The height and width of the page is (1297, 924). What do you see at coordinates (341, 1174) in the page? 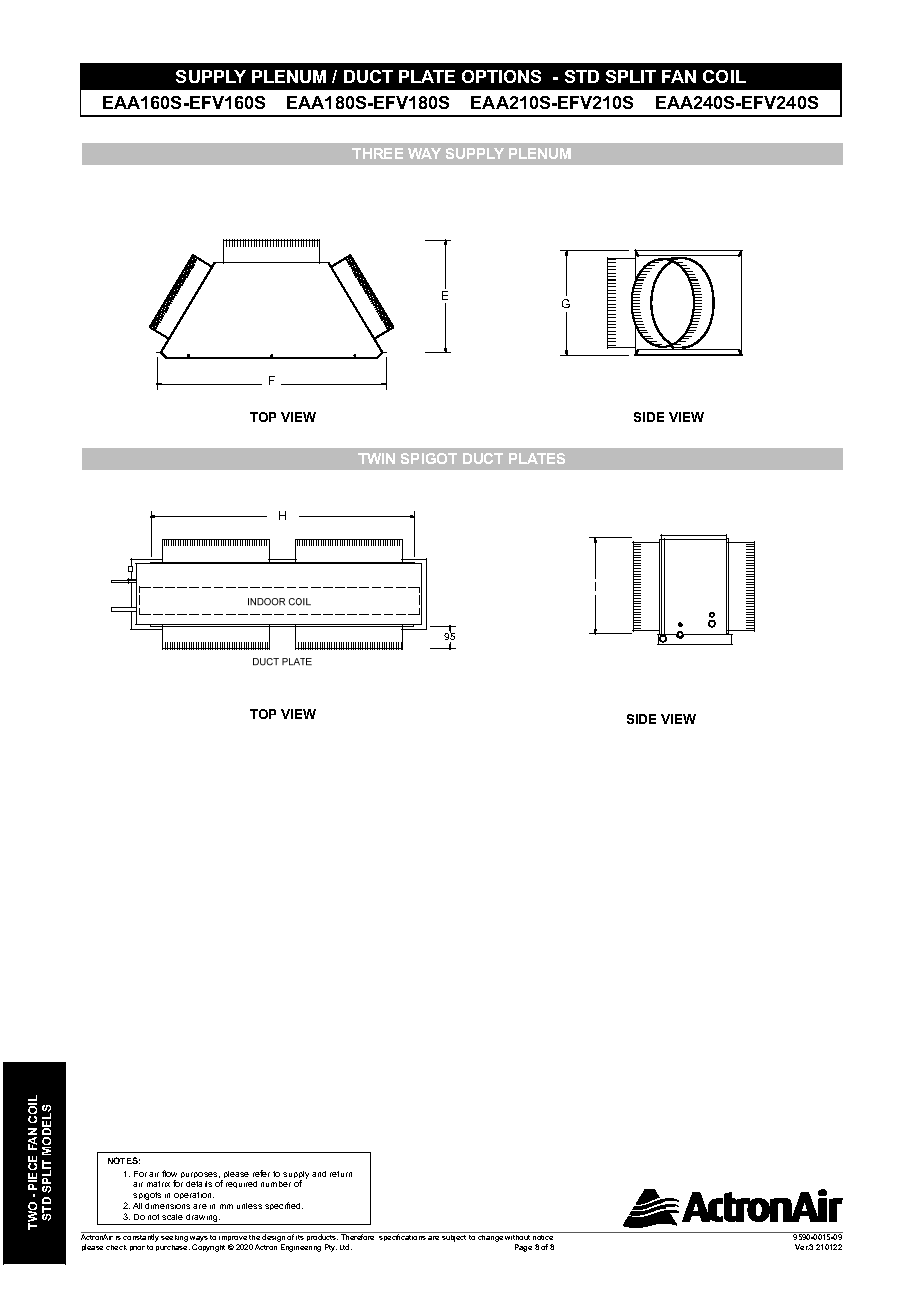
I see `return` at bounding box center [341, 1174].
